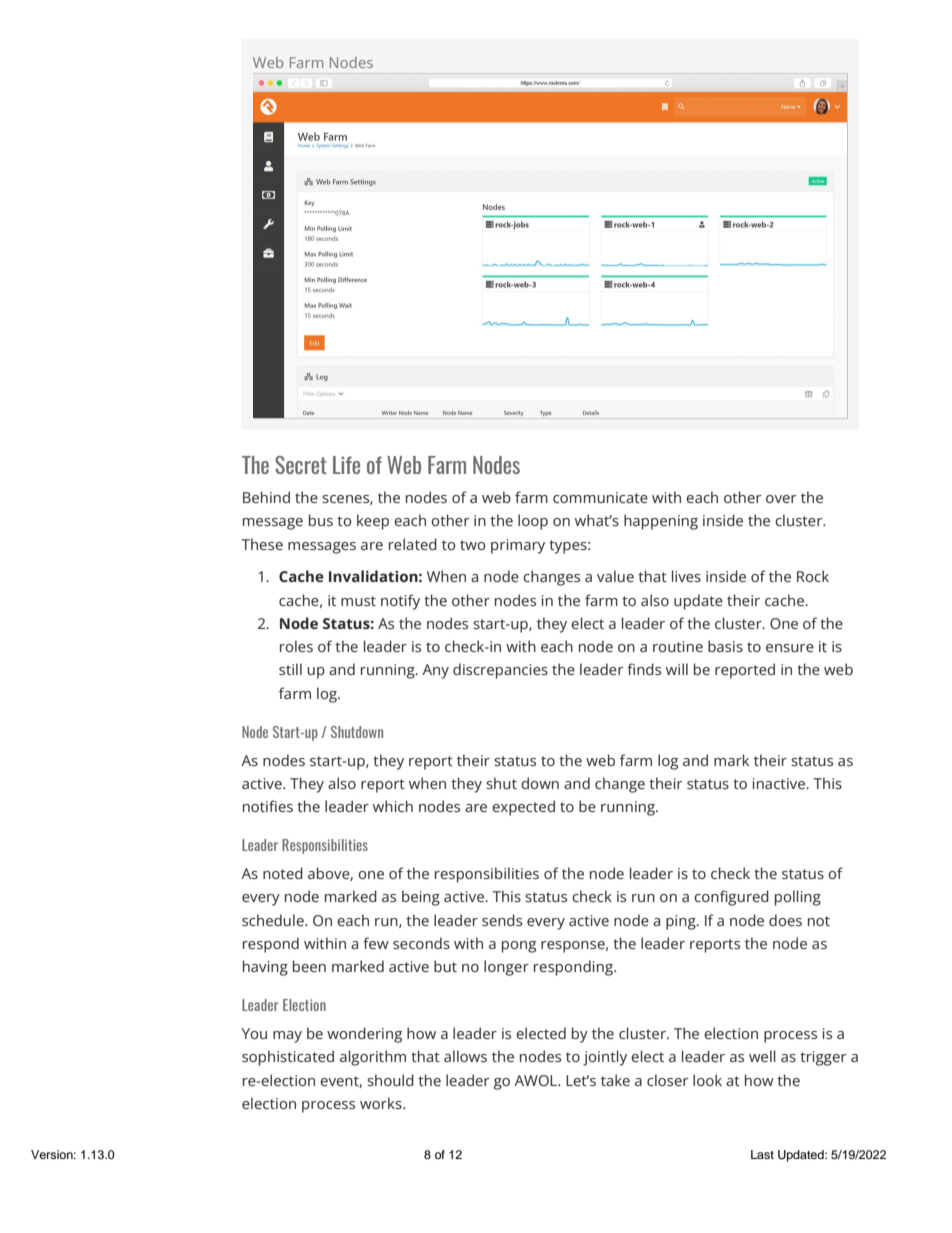  I want to click on loop, so click(533, 522).
